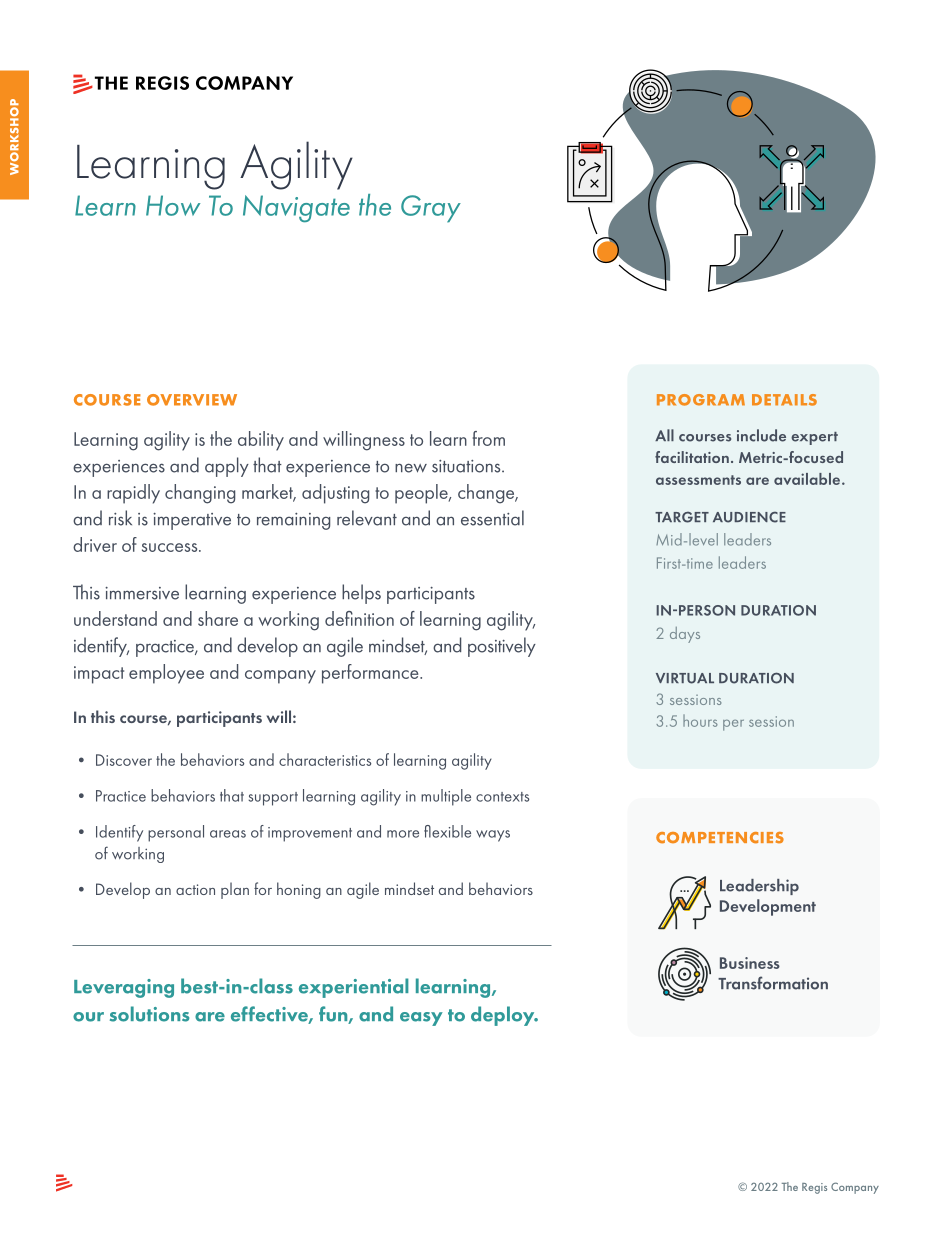 This page has height=1233, width=952. I want to click on easy, so click(421, 1019).
